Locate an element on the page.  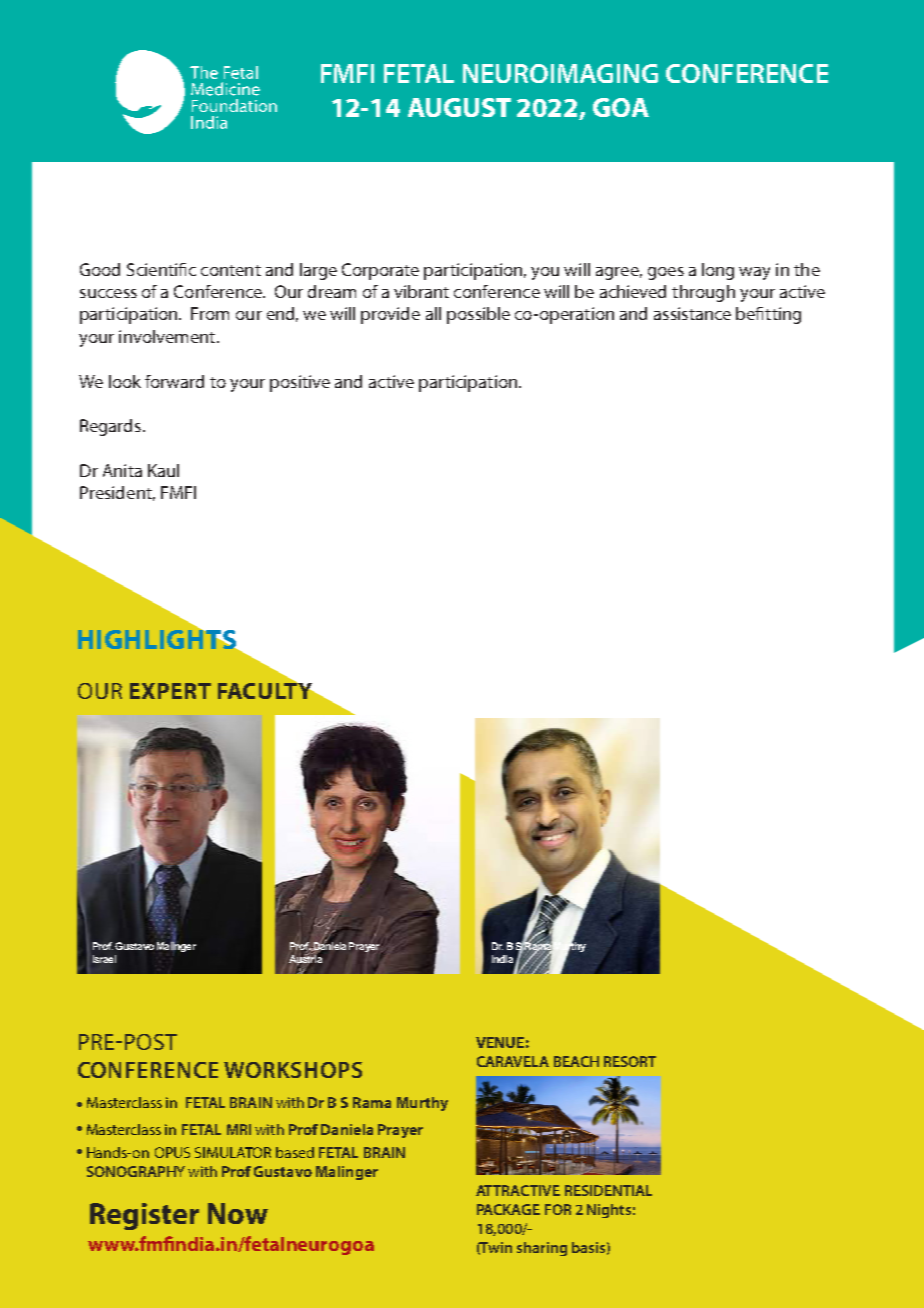
Scientific is located at coordinates (161, 269).
